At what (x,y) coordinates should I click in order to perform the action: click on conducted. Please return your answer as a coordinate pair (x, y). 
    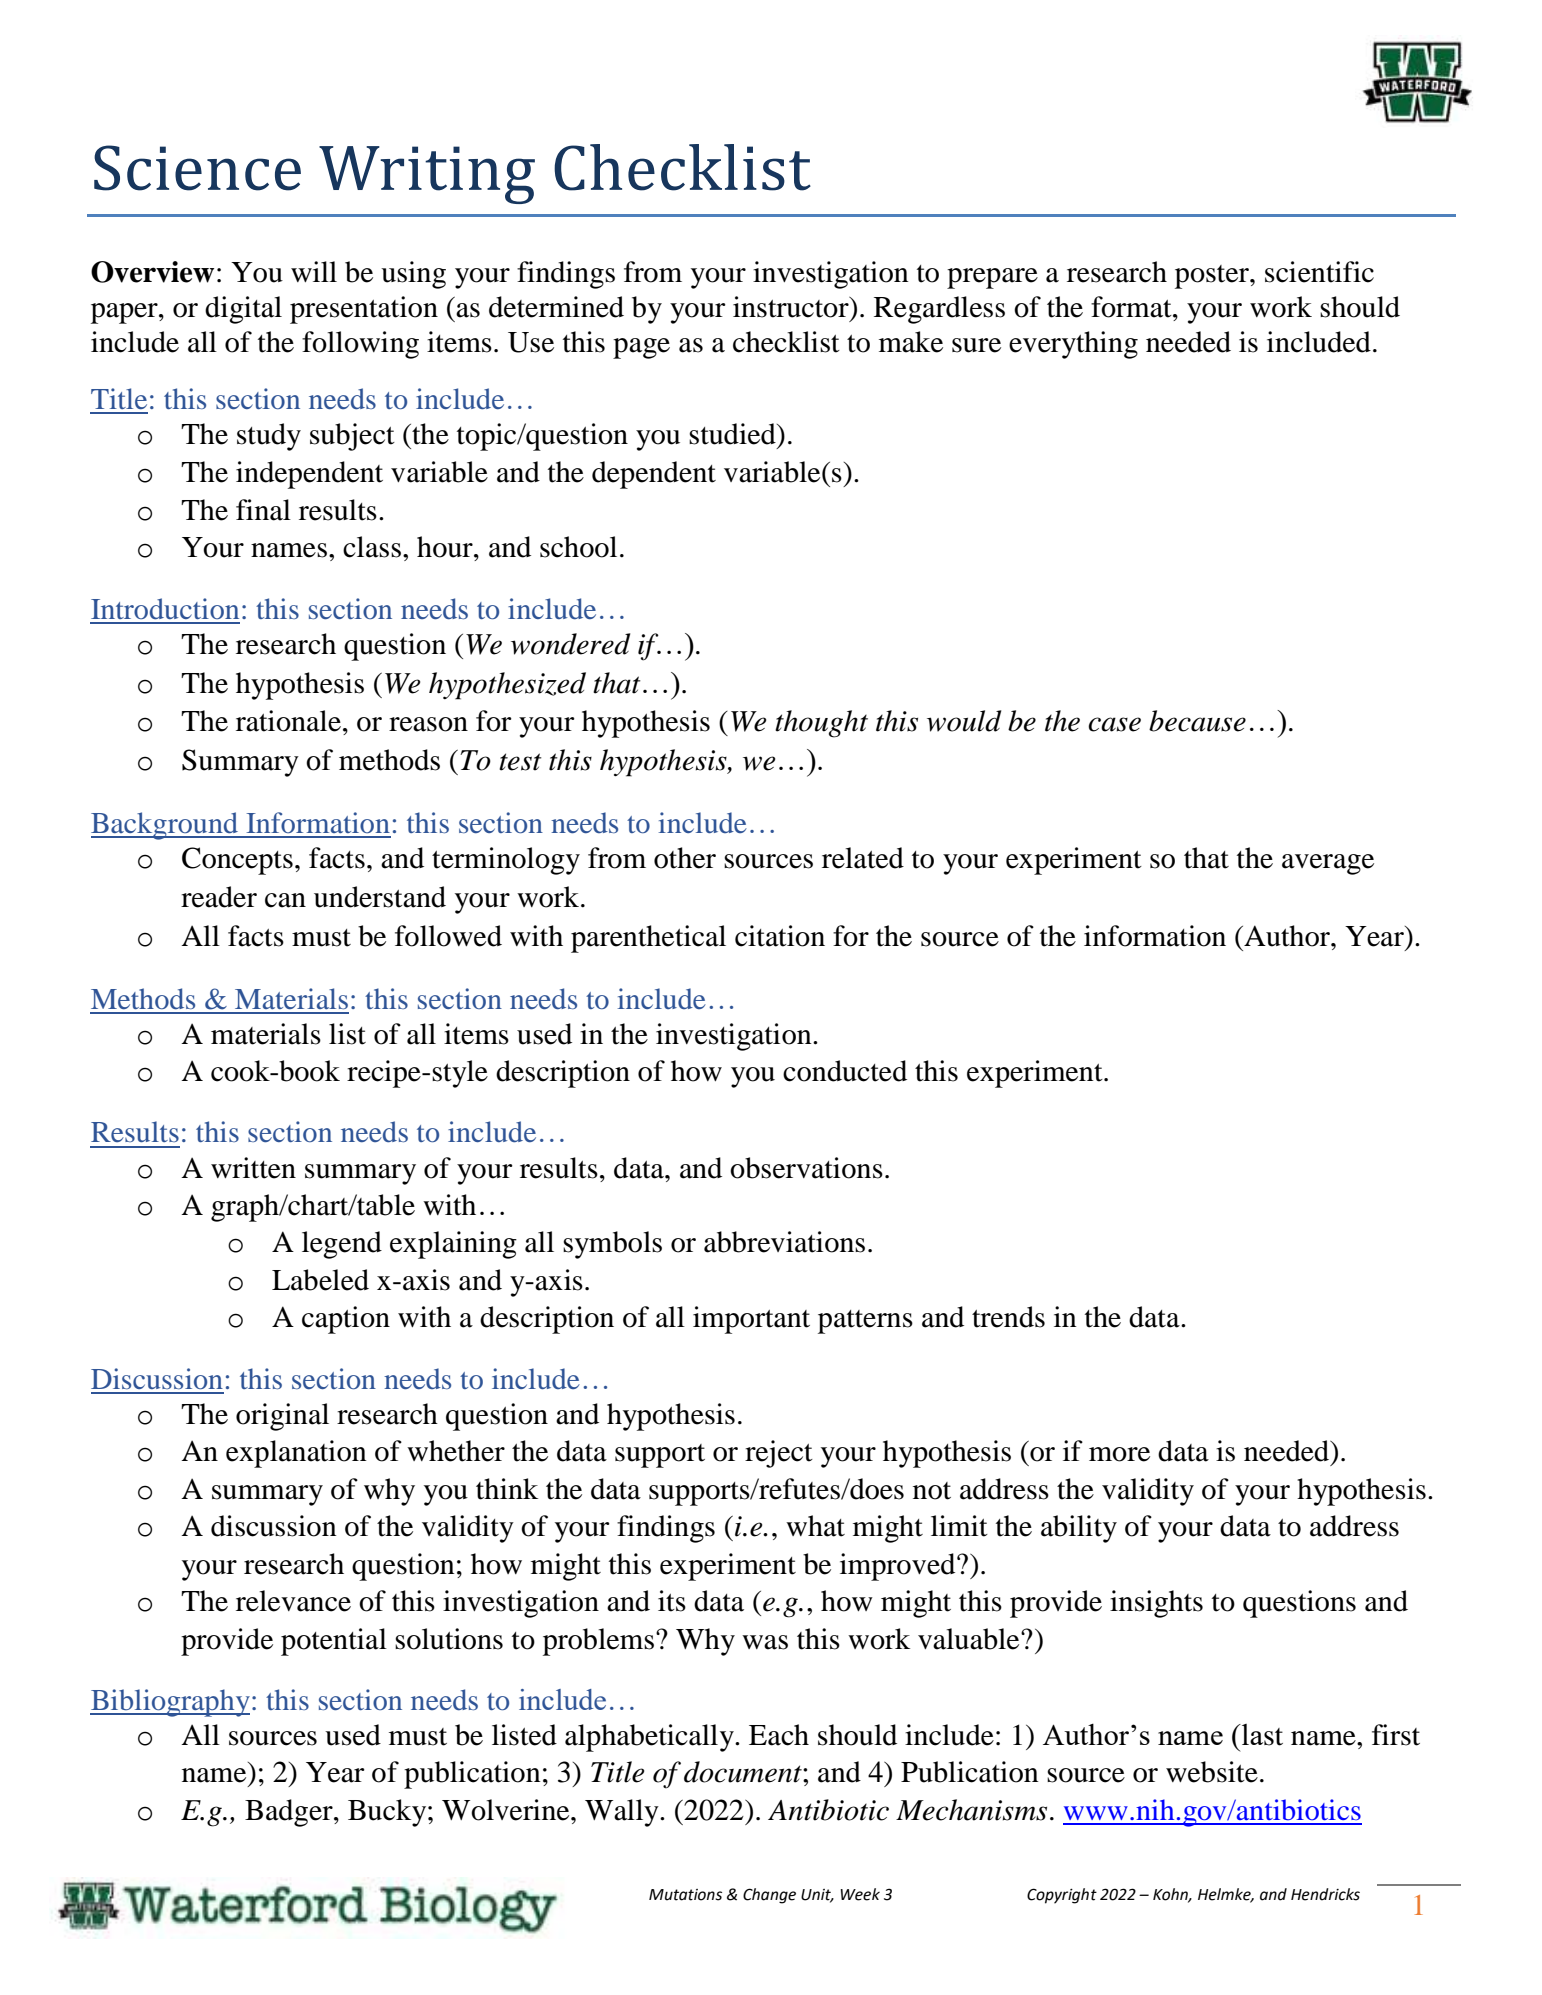
    Looking at the image, I should click on (845, 1071).
